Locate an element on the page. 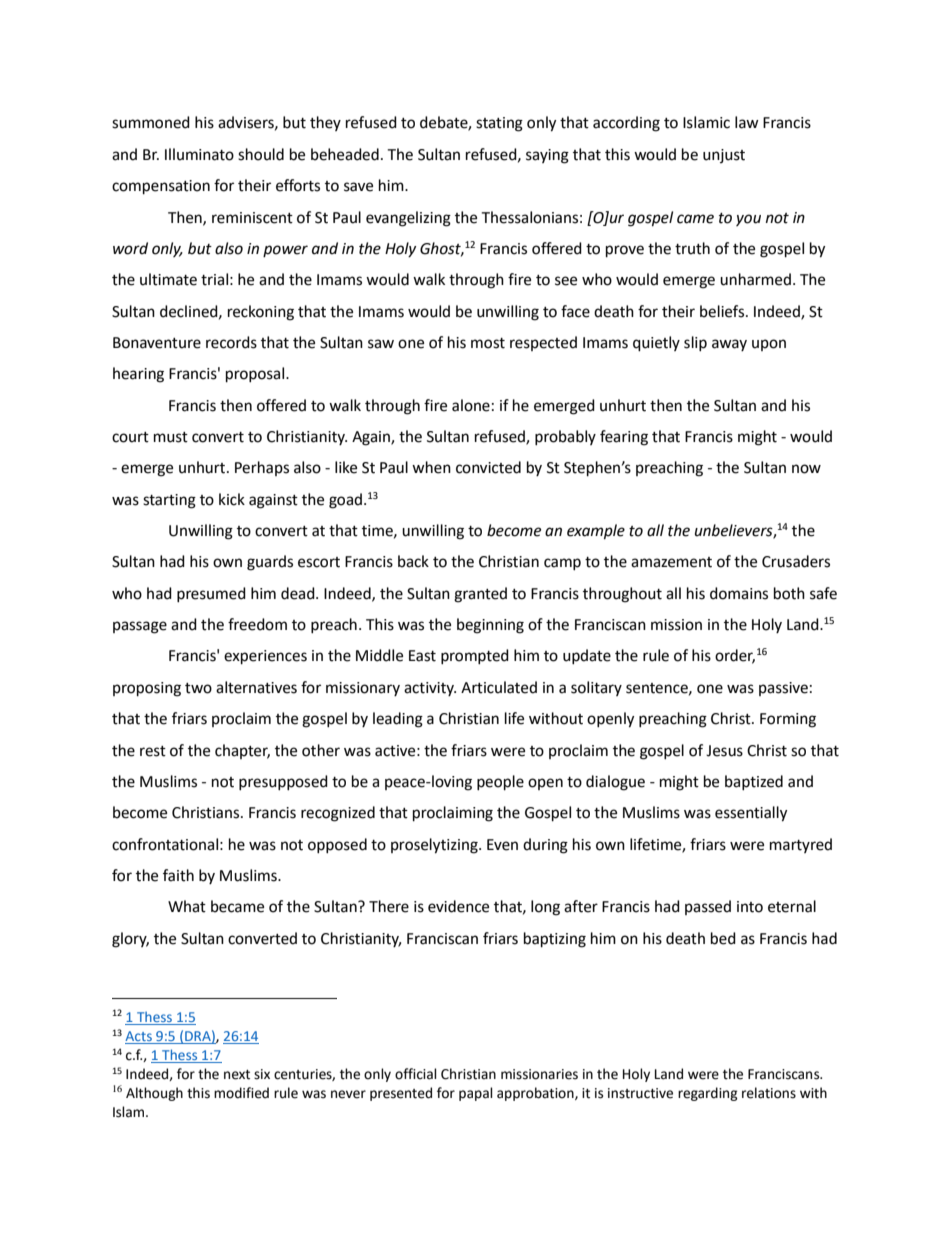 Image resolution: width=952 pixels, height=1233 pixels. now is located at coordinates (806, 469).
